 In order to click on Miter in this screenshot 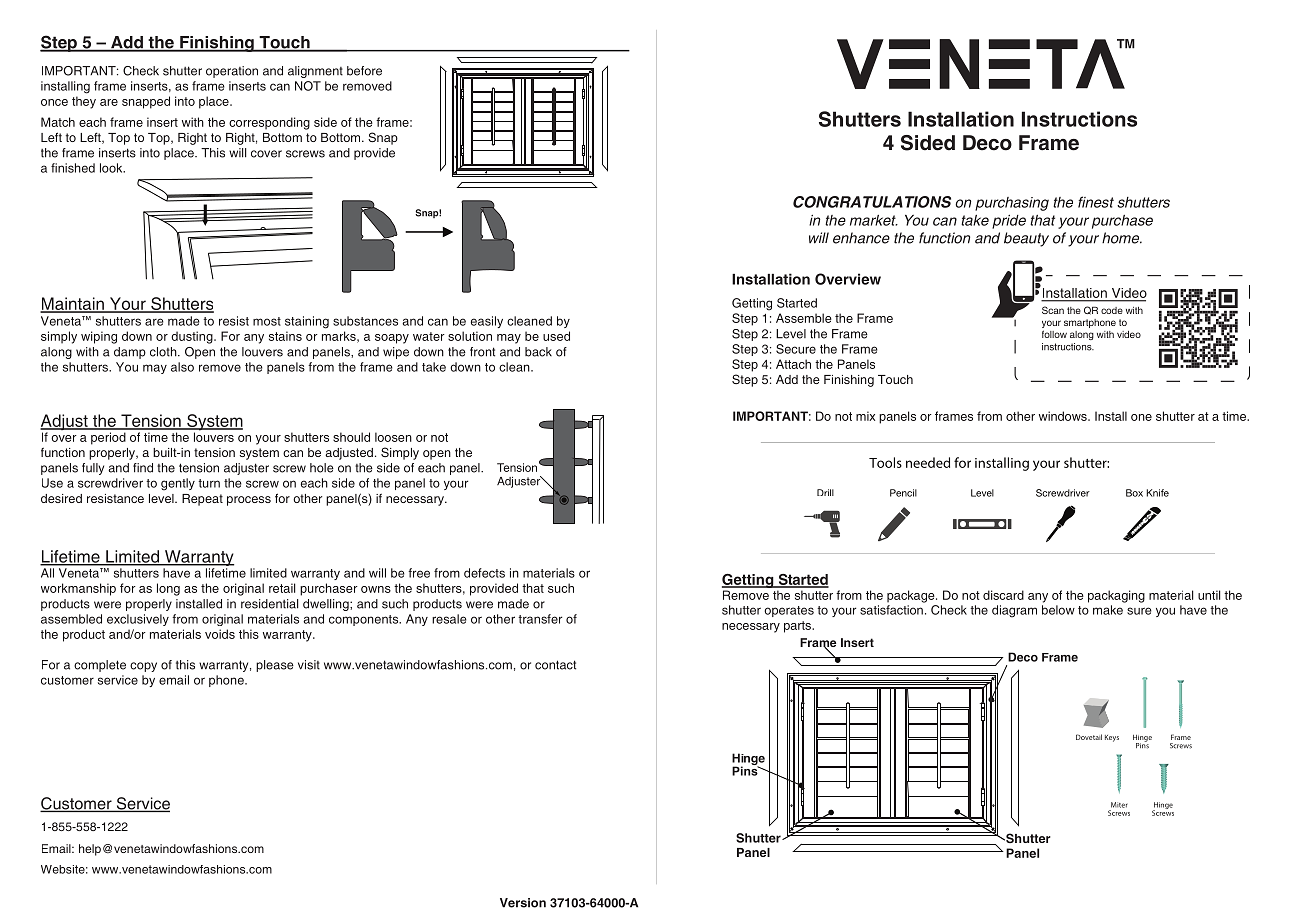, I will do `click(1119, 805)`.
